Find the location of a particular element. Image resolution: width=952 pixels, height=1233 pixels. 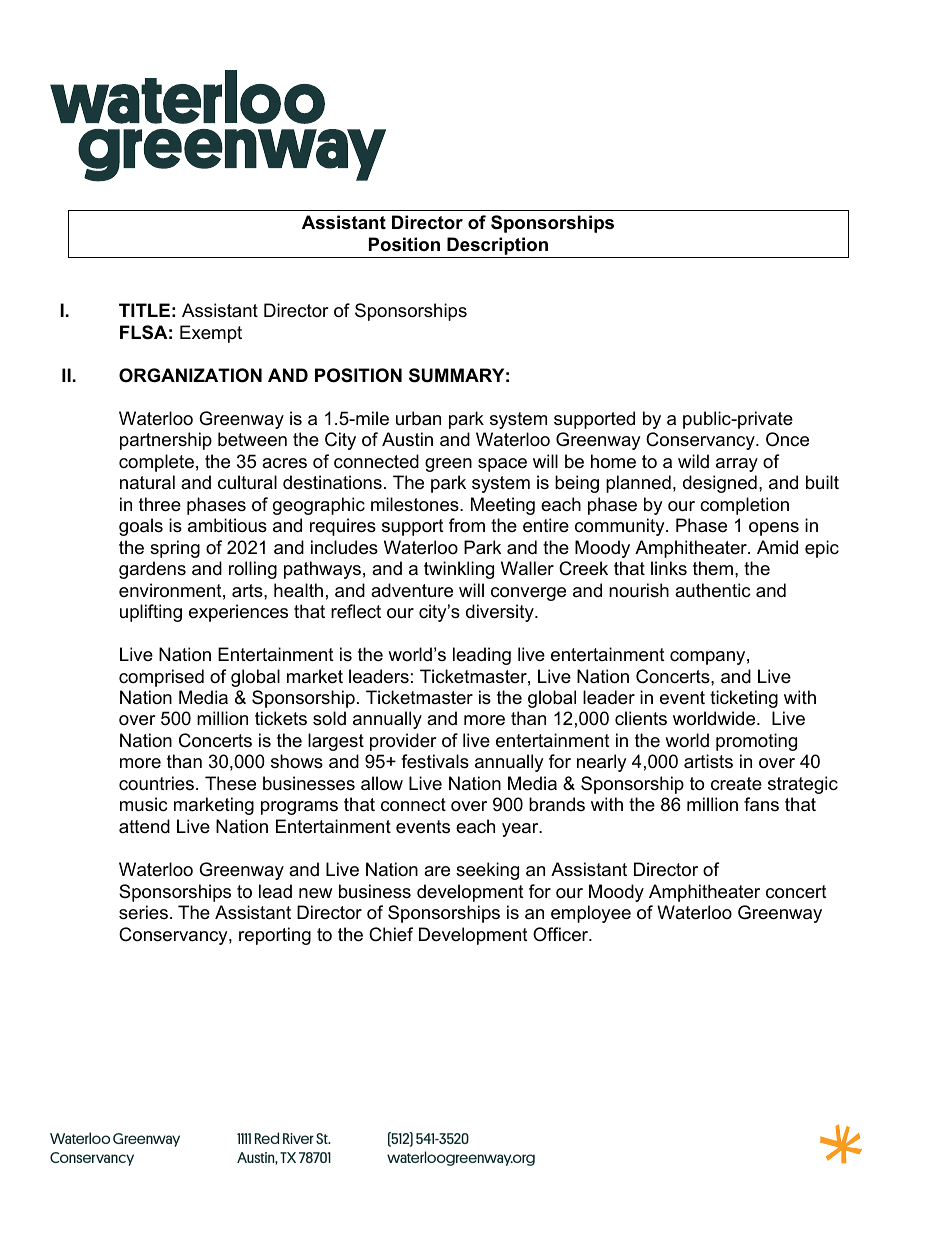

Exempt is located at coordinates (211, 334).
